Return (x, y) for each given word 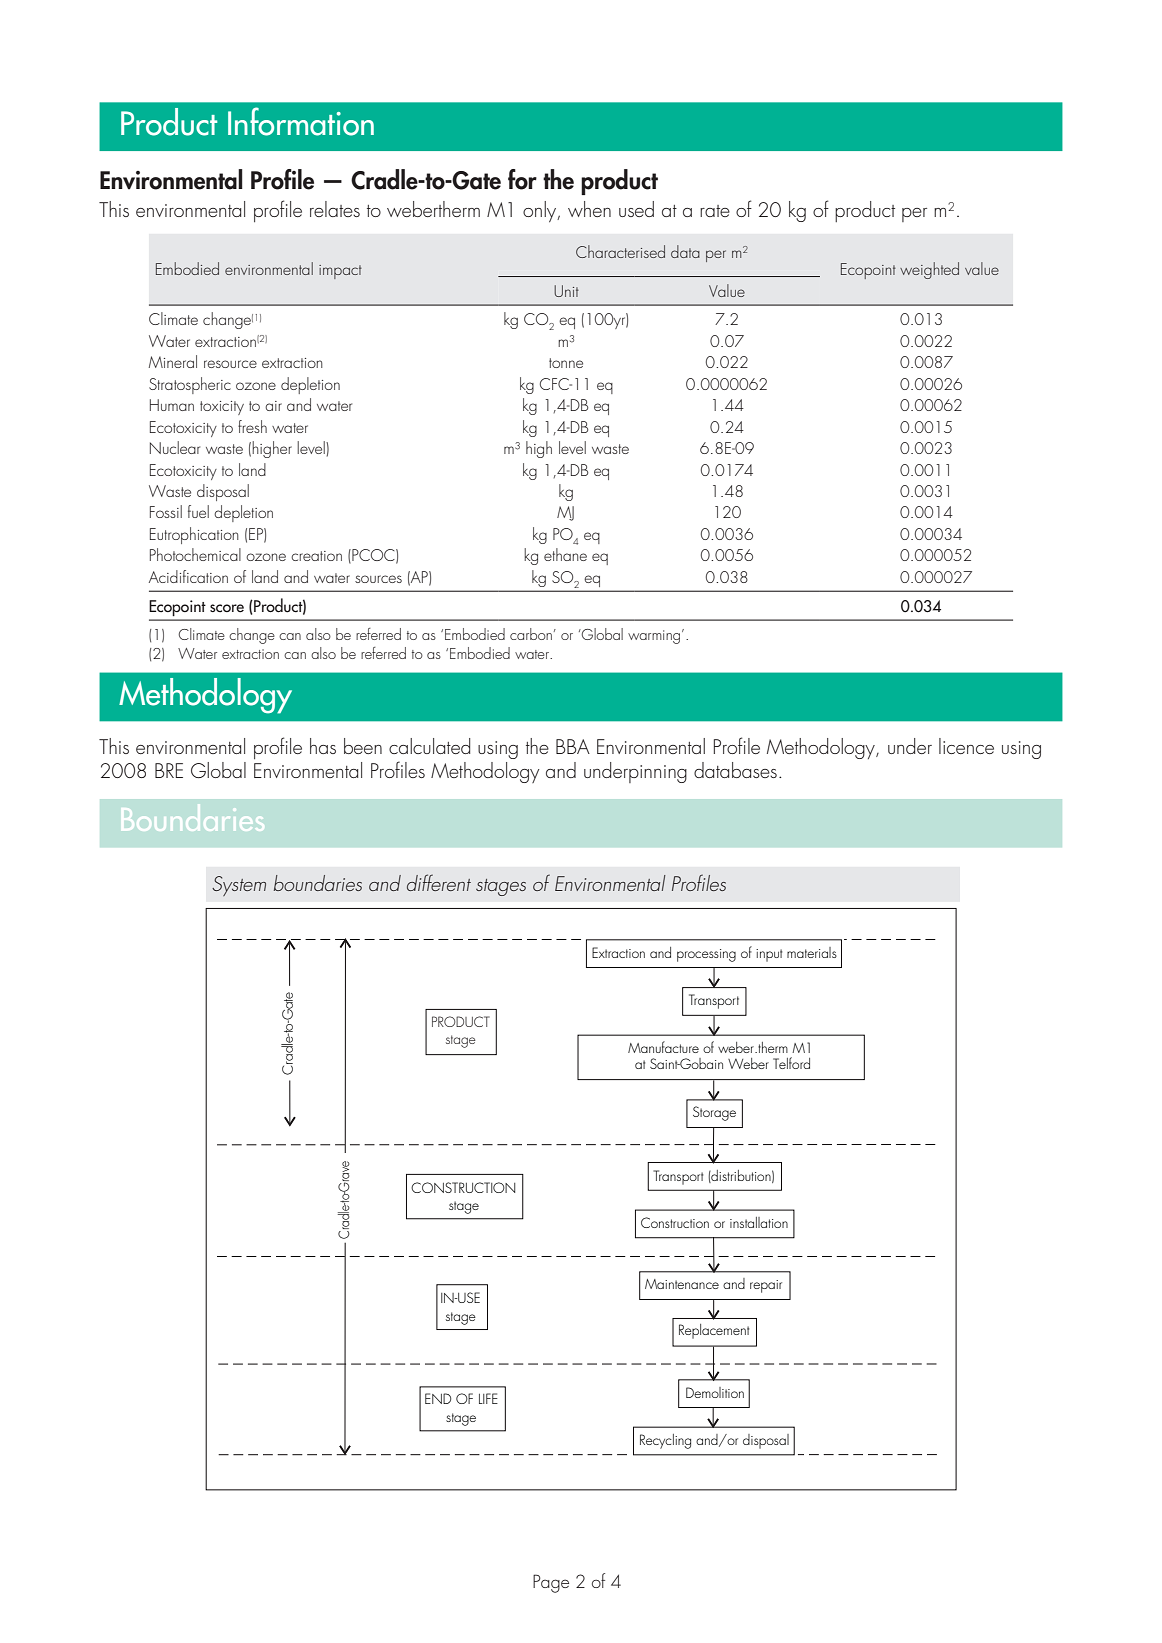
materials (812, 952)
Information (301, 121)
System (239, 886)
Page (551, 1583)
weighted (929, 270)
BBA (573, 746)
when (589, 209)
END (438, 1398)
